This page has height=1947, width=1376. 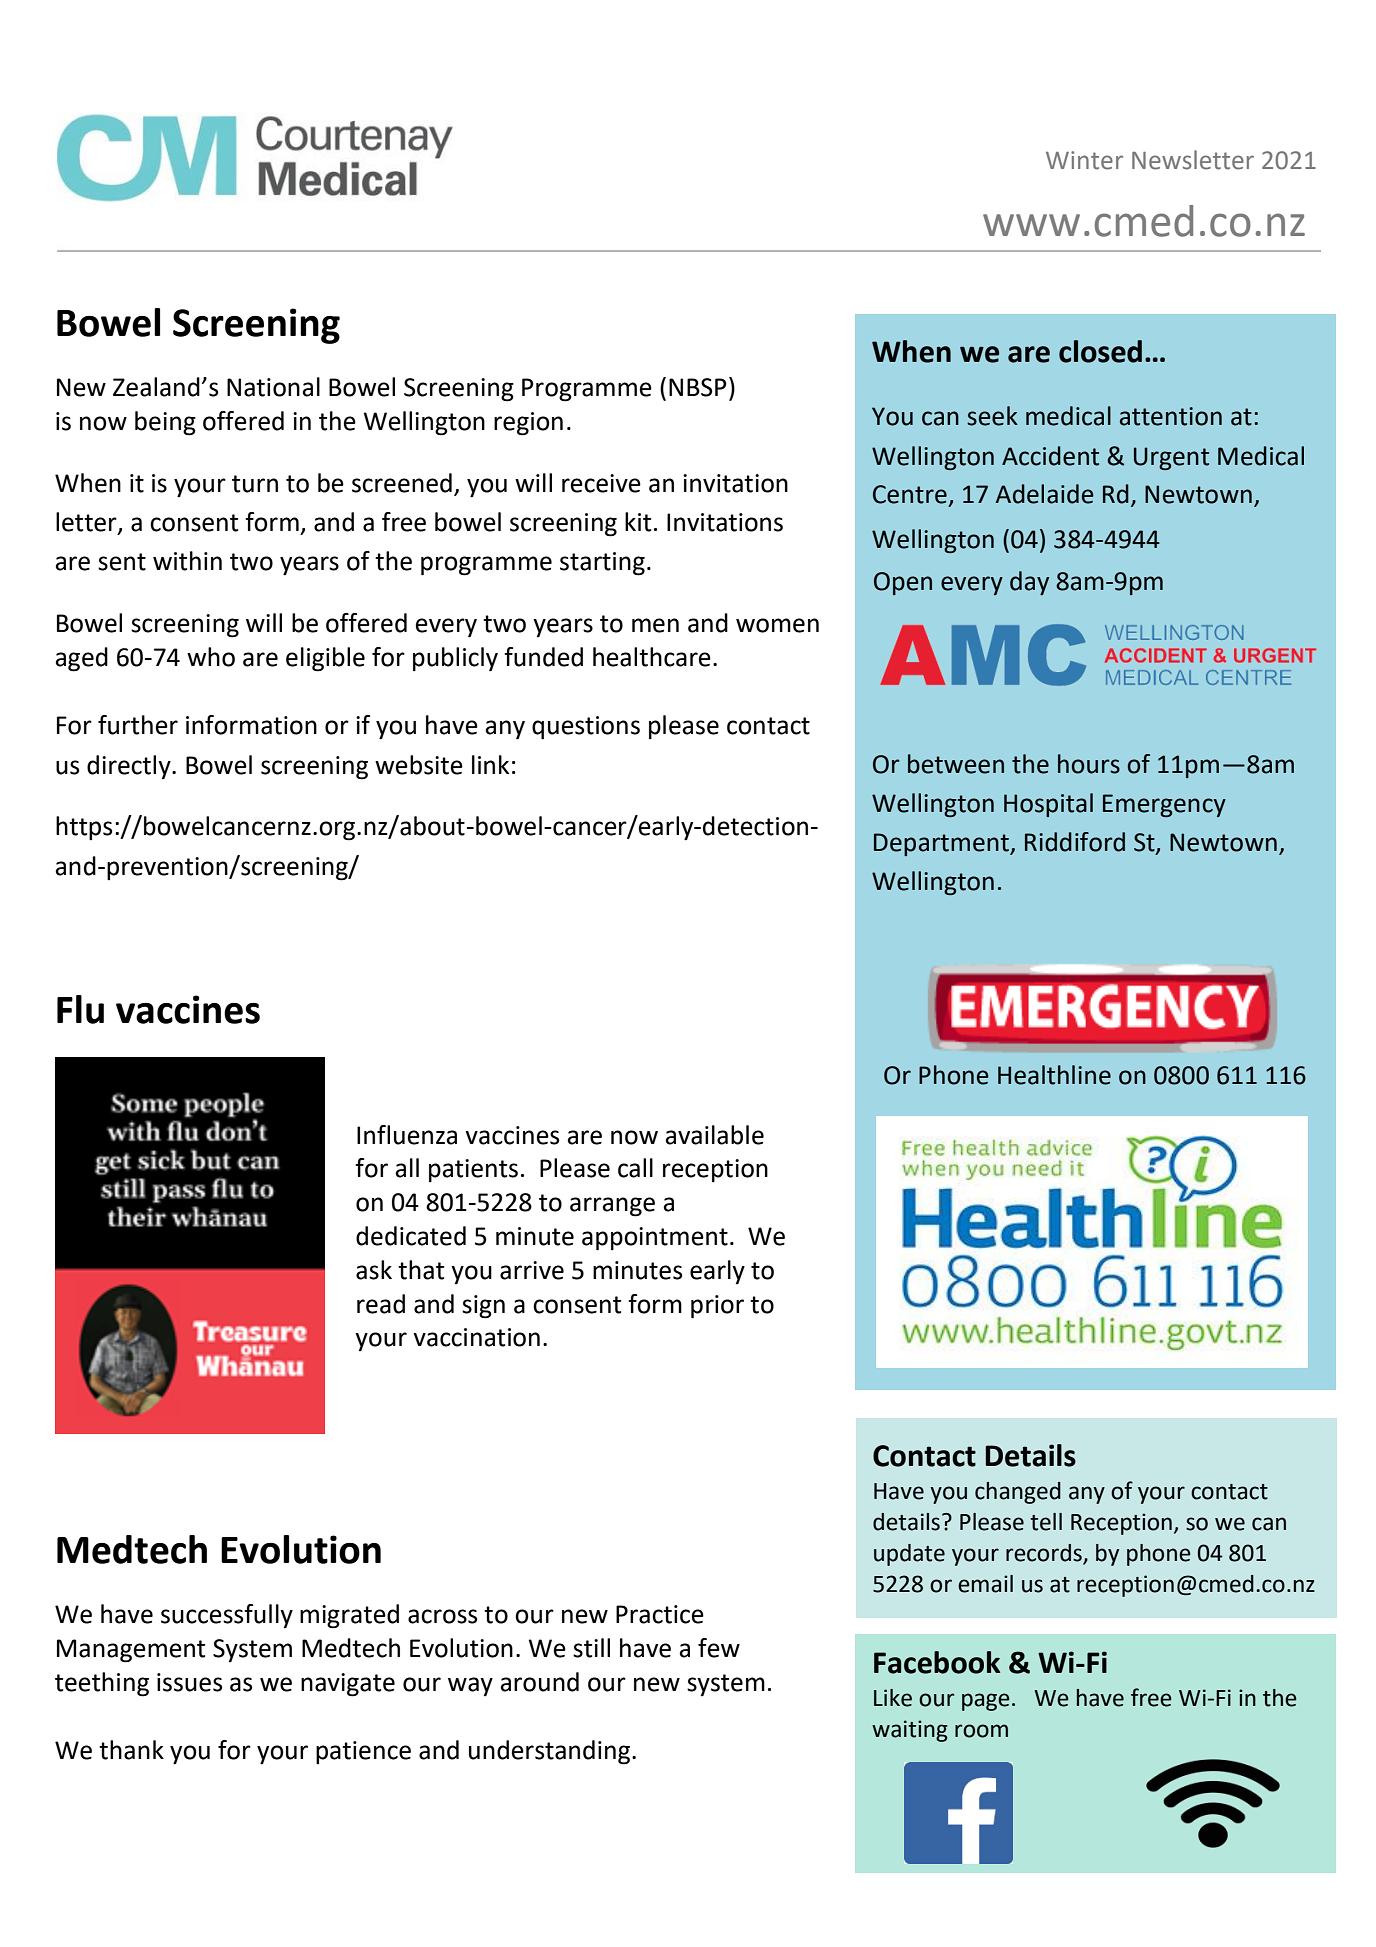 I want to click on still, so click(x=591, y=1648).
